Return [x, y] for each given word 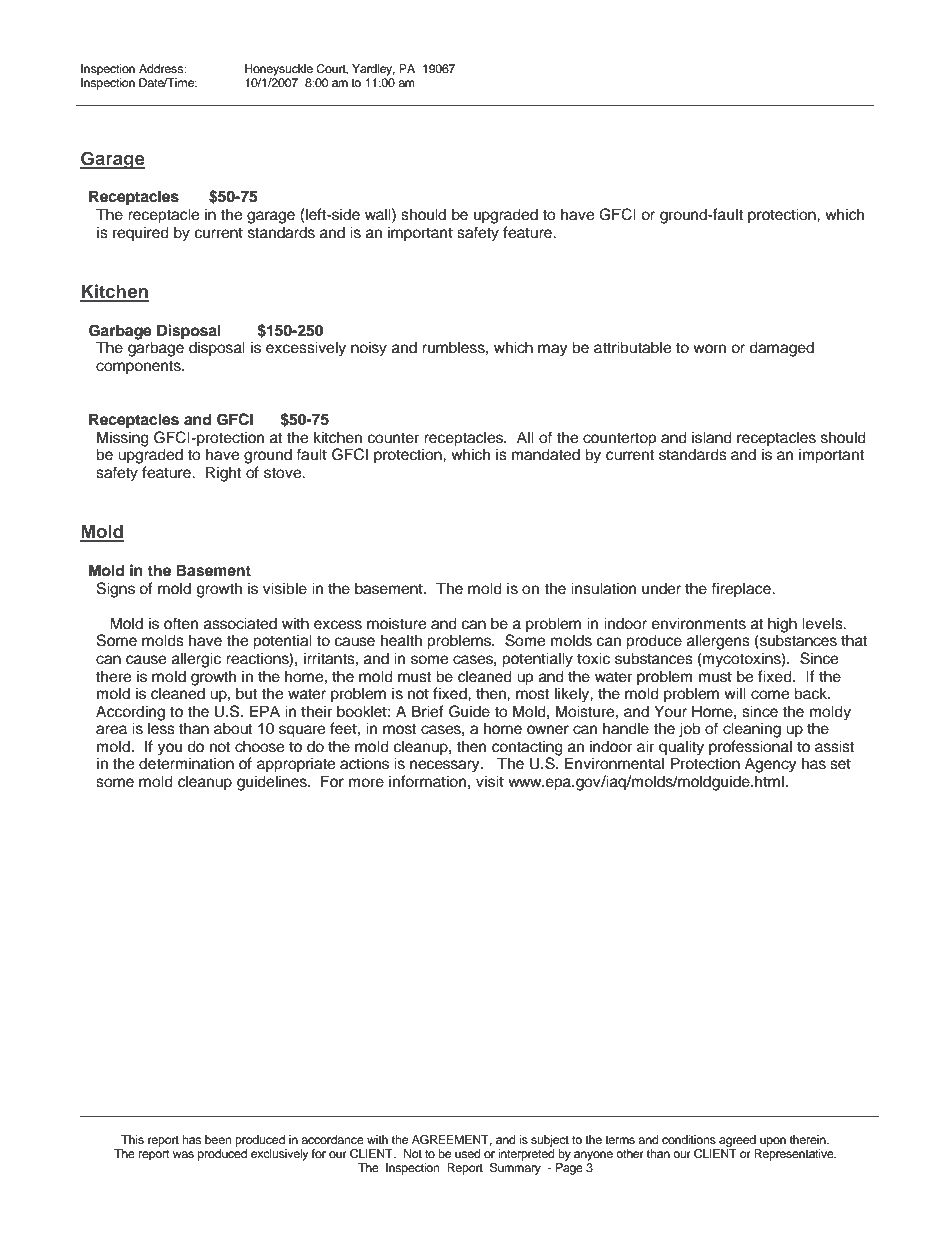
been [218, 1139]
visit [490, 781]
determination [186, 763]
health [401, 640]
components [139, 367]
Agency [771, 765]
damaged [781, 349]
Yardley [373, 70]
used [468, 1153]
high [782, 626]
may [553, 350]
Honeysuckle [279, 70]
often [181, 623]
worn [709, 349]
